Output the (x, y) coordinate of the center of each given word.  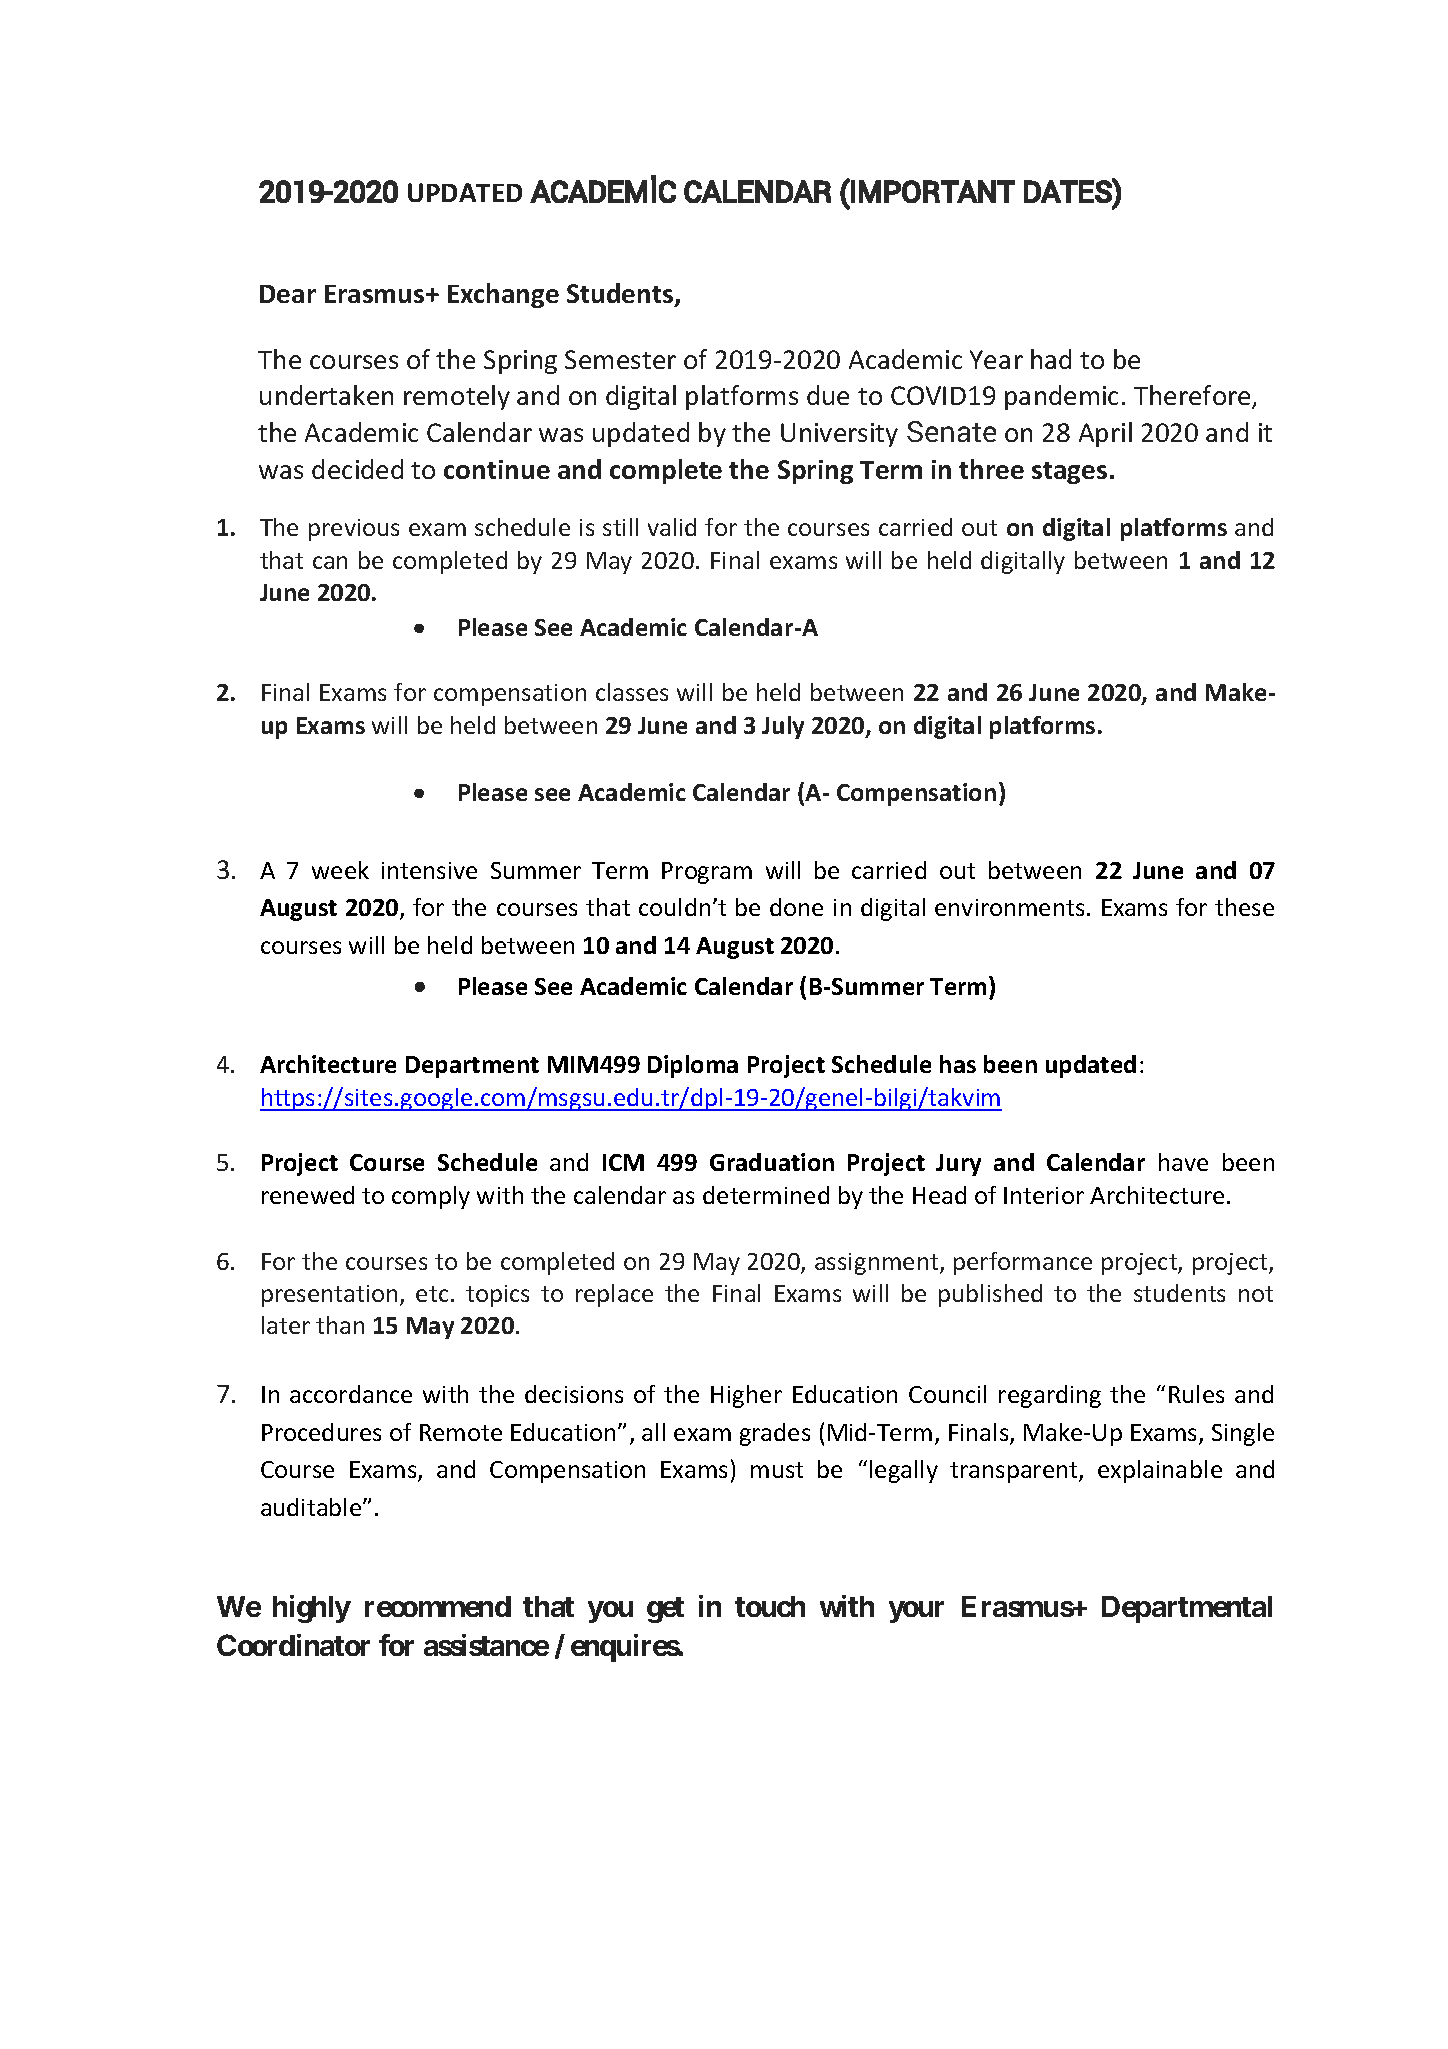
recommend (438, 1606)
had (1051, 359)
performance (1023, 1263)
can (330, 562)
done (796, 907)
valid (672, 527)
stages (1069, 473)
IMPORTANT (932, 191)
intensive (429, 870)
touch (770, 1606)
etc (432, 1294)
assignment (878, 1264)
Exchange (503, 295)
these (1244, 907)
